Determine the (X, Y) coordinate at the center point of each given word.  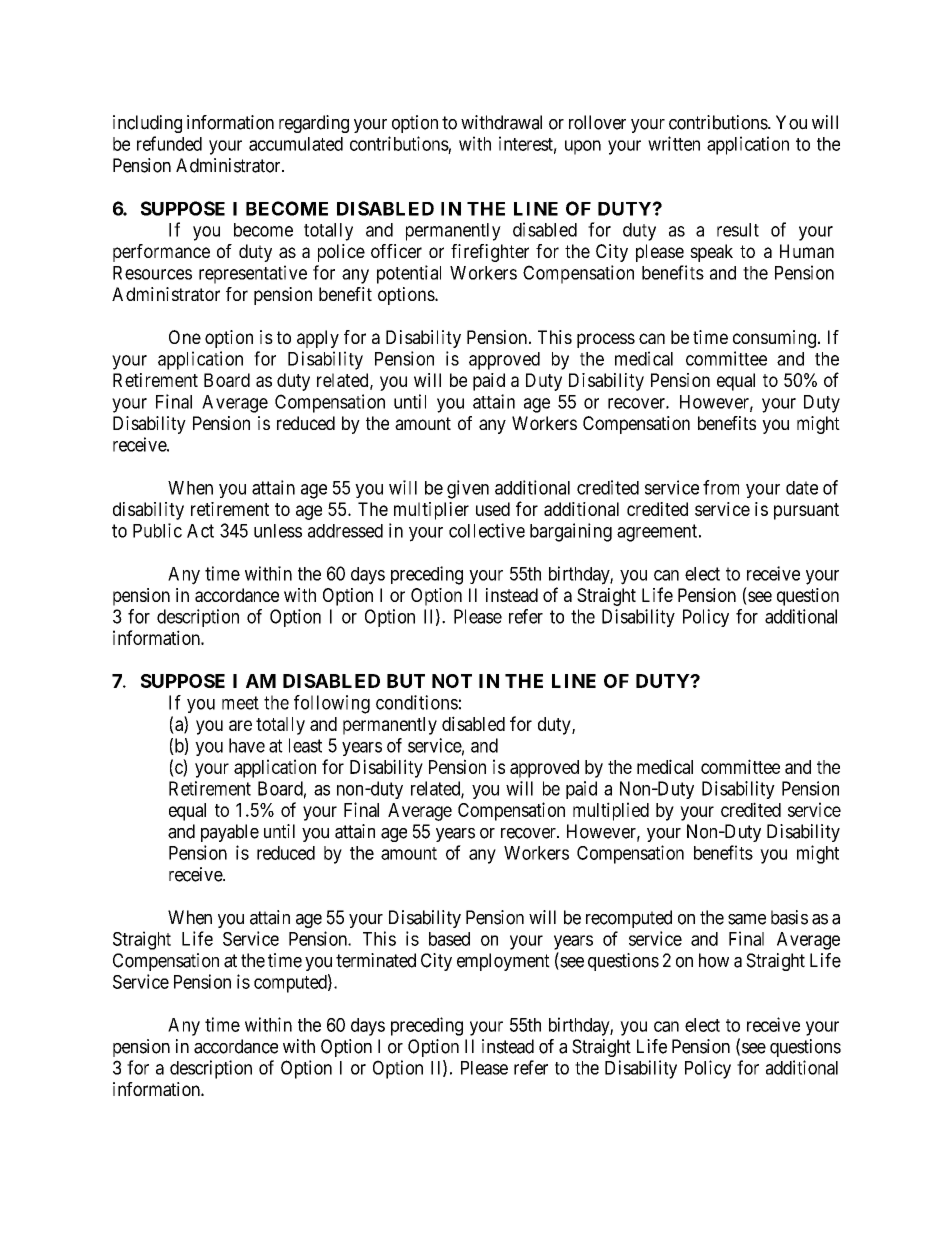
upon (583, 147)
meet (240, 703)
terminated (376, 960)
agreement (658, 533)
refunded (169, 143)
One (185, 337)
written (674, 143)
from (721, 487)
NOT (452, 681)
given (468, 489)
